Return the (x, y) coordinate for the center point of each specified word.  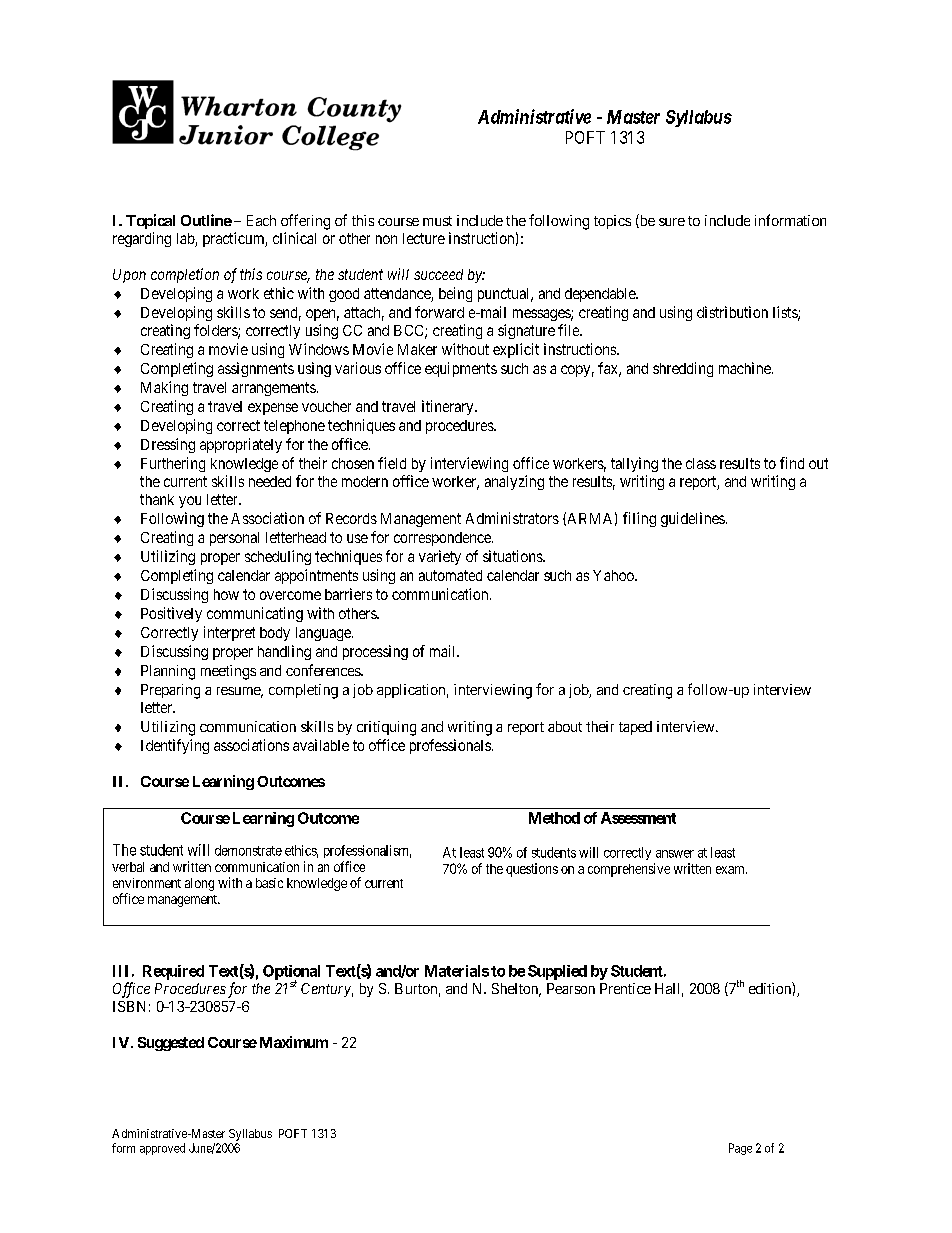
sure (672, 222)
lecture (424, 238)
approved (162, 1149)
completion (185, 275)
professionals (450, 746)
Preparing (170, 691)
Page (740, 1149)
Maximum (294, 1042)
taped (635, 728)
